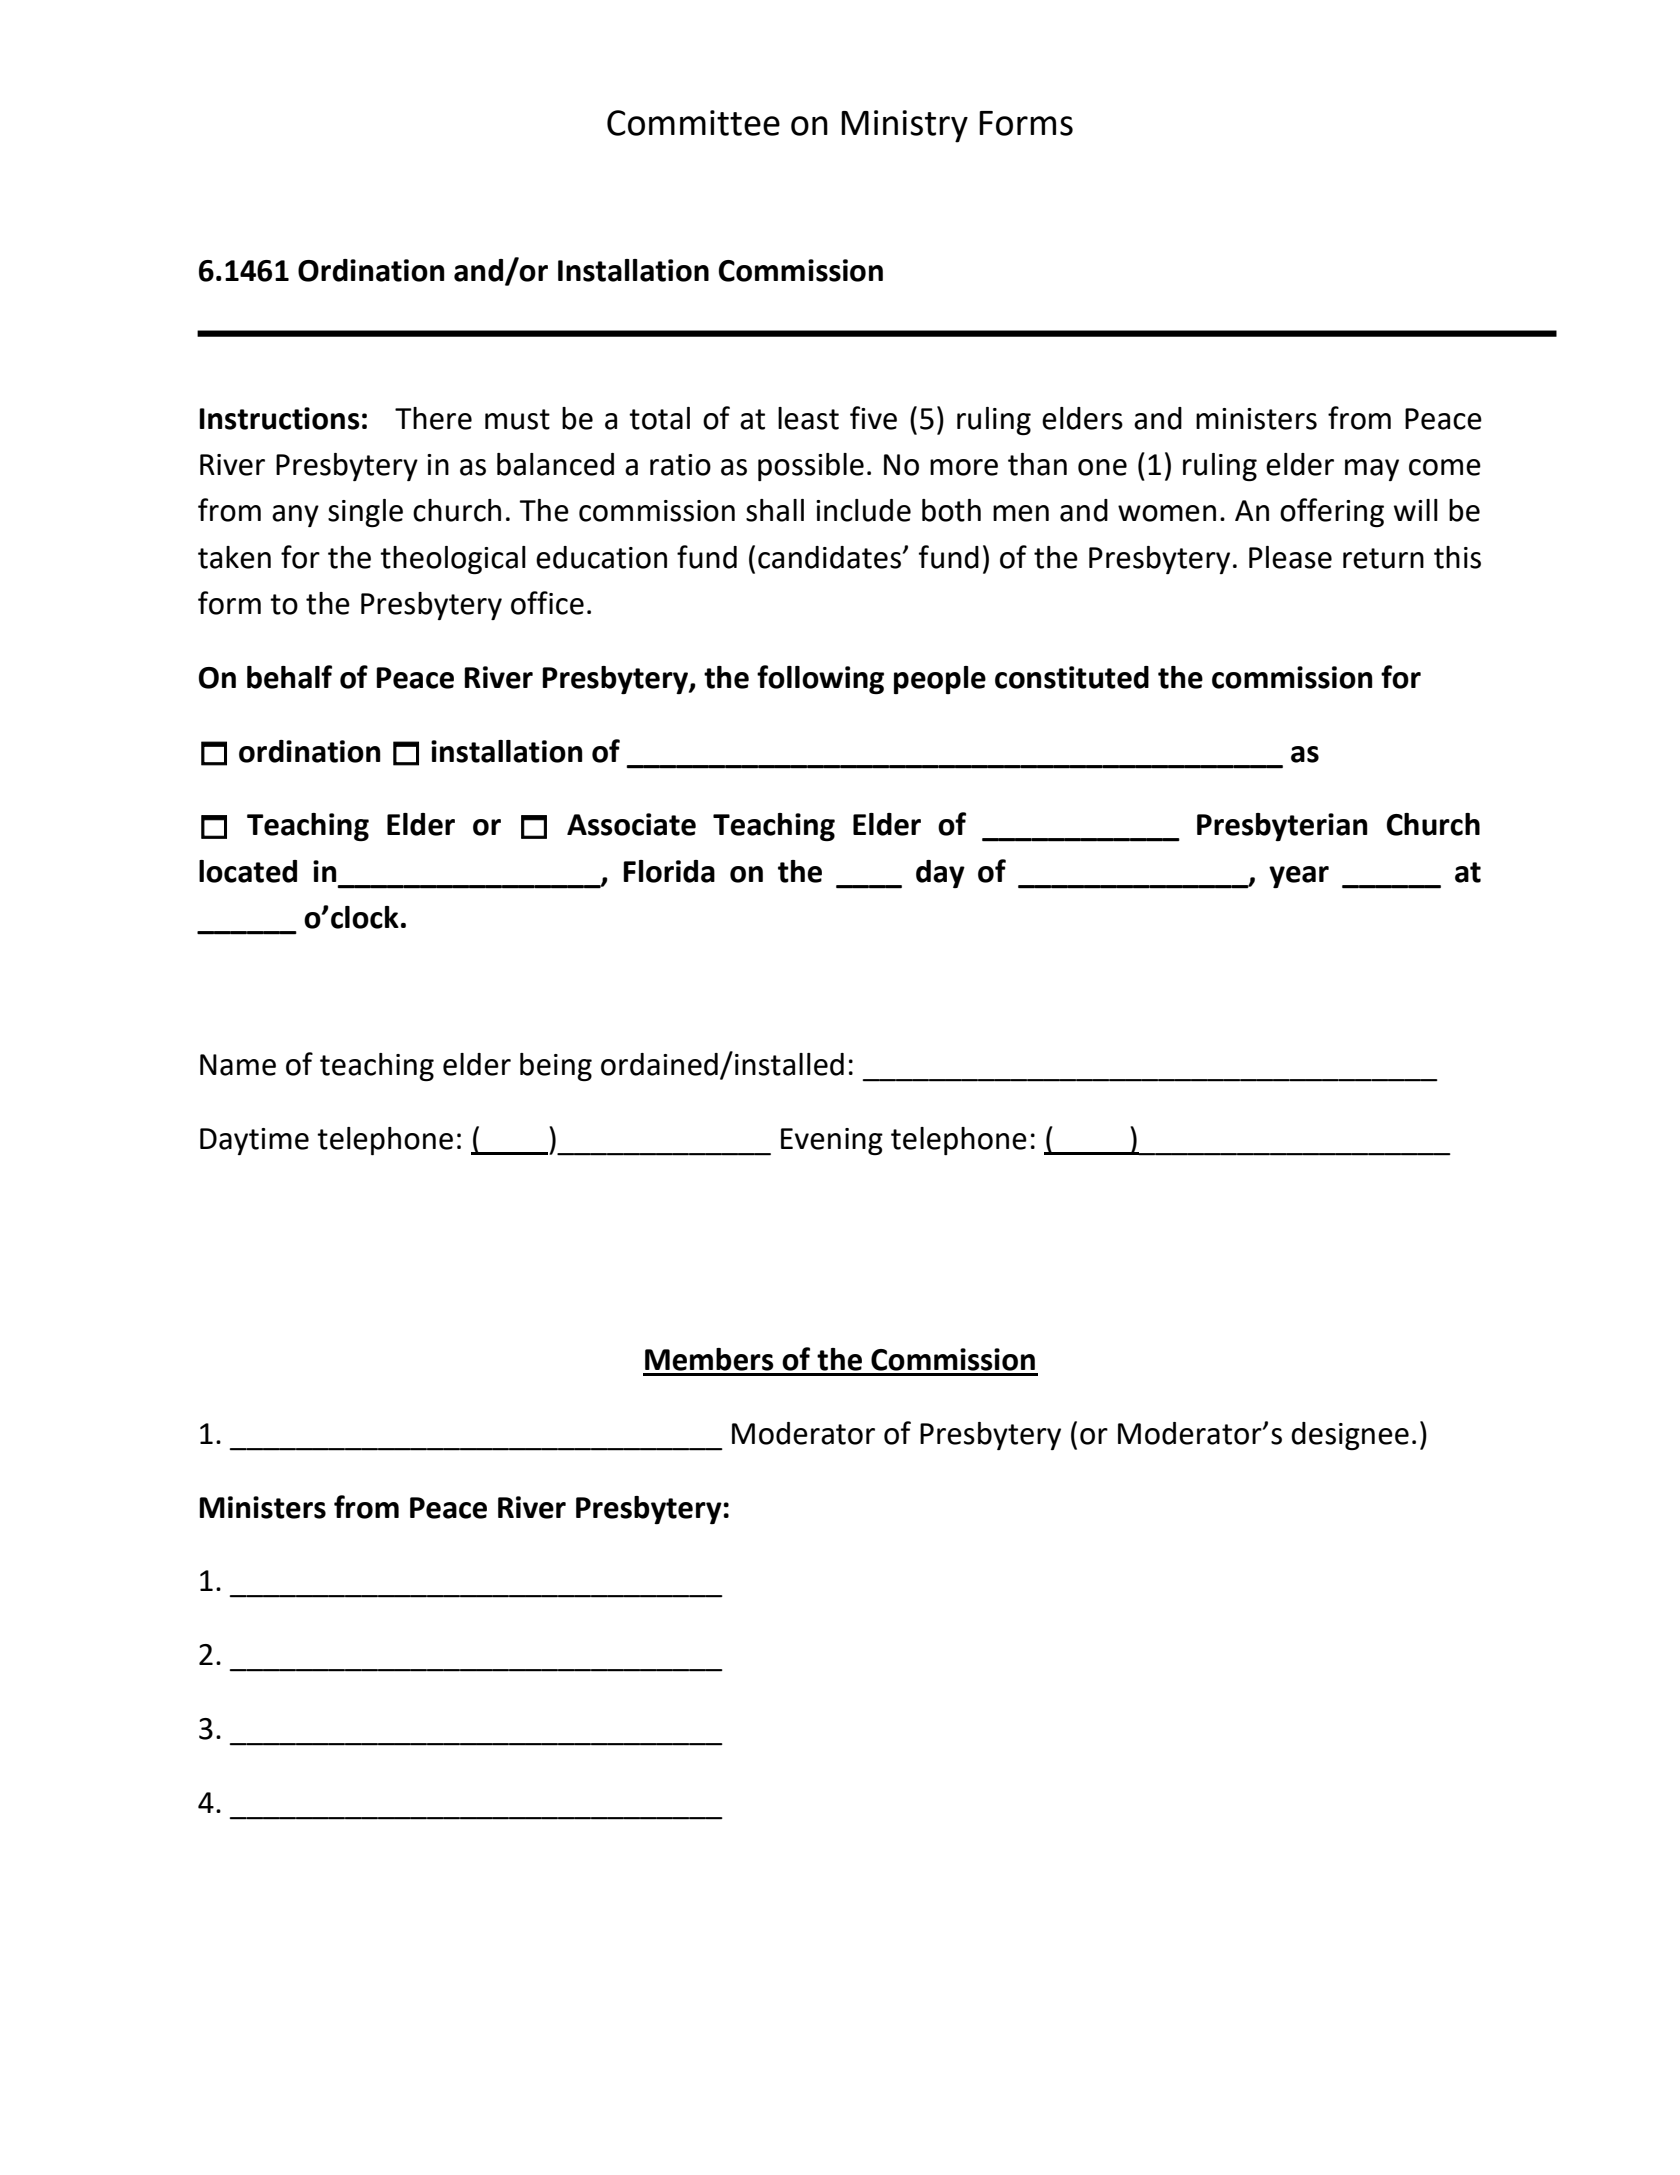  Describe the element at coordinates (289, 677) in the screenshot. I see `behalf` at that location.
